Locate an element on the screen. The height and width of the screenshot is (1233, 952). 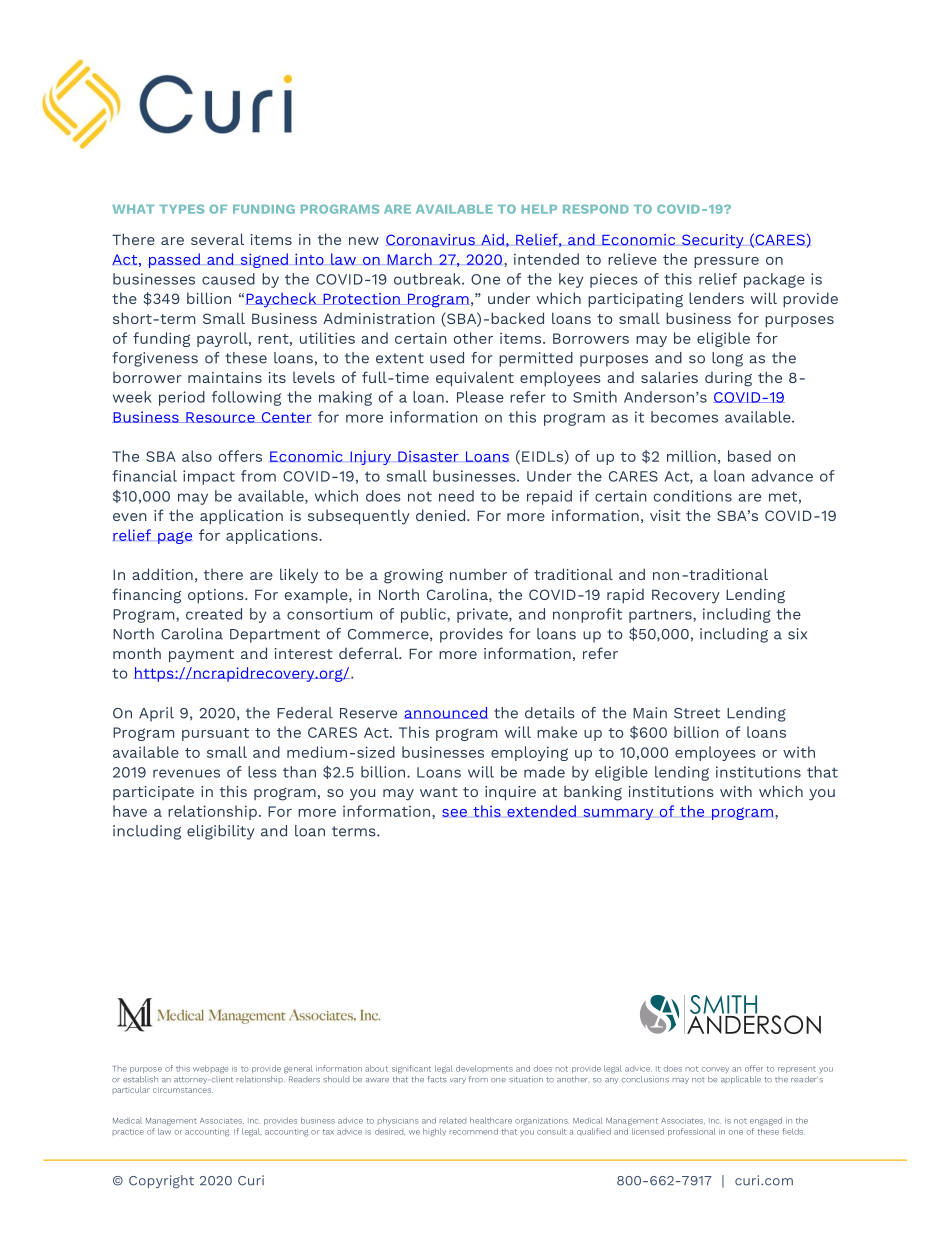
Copyright is located at coordinates (161, 1181).
